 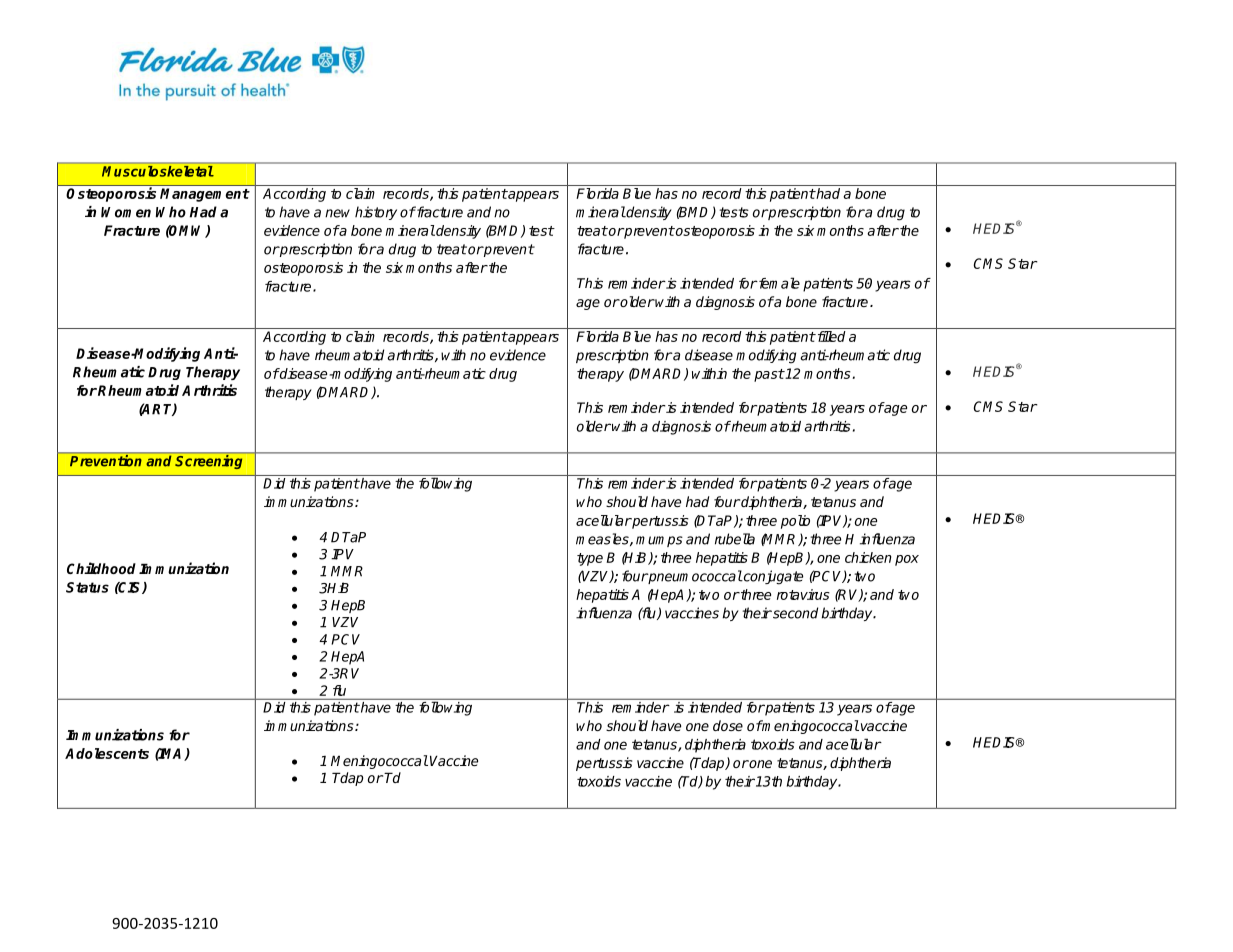 What do you see at coordinates (107, 753) in the document?
I see `Adolescents` at bounding box center [107, 753].
